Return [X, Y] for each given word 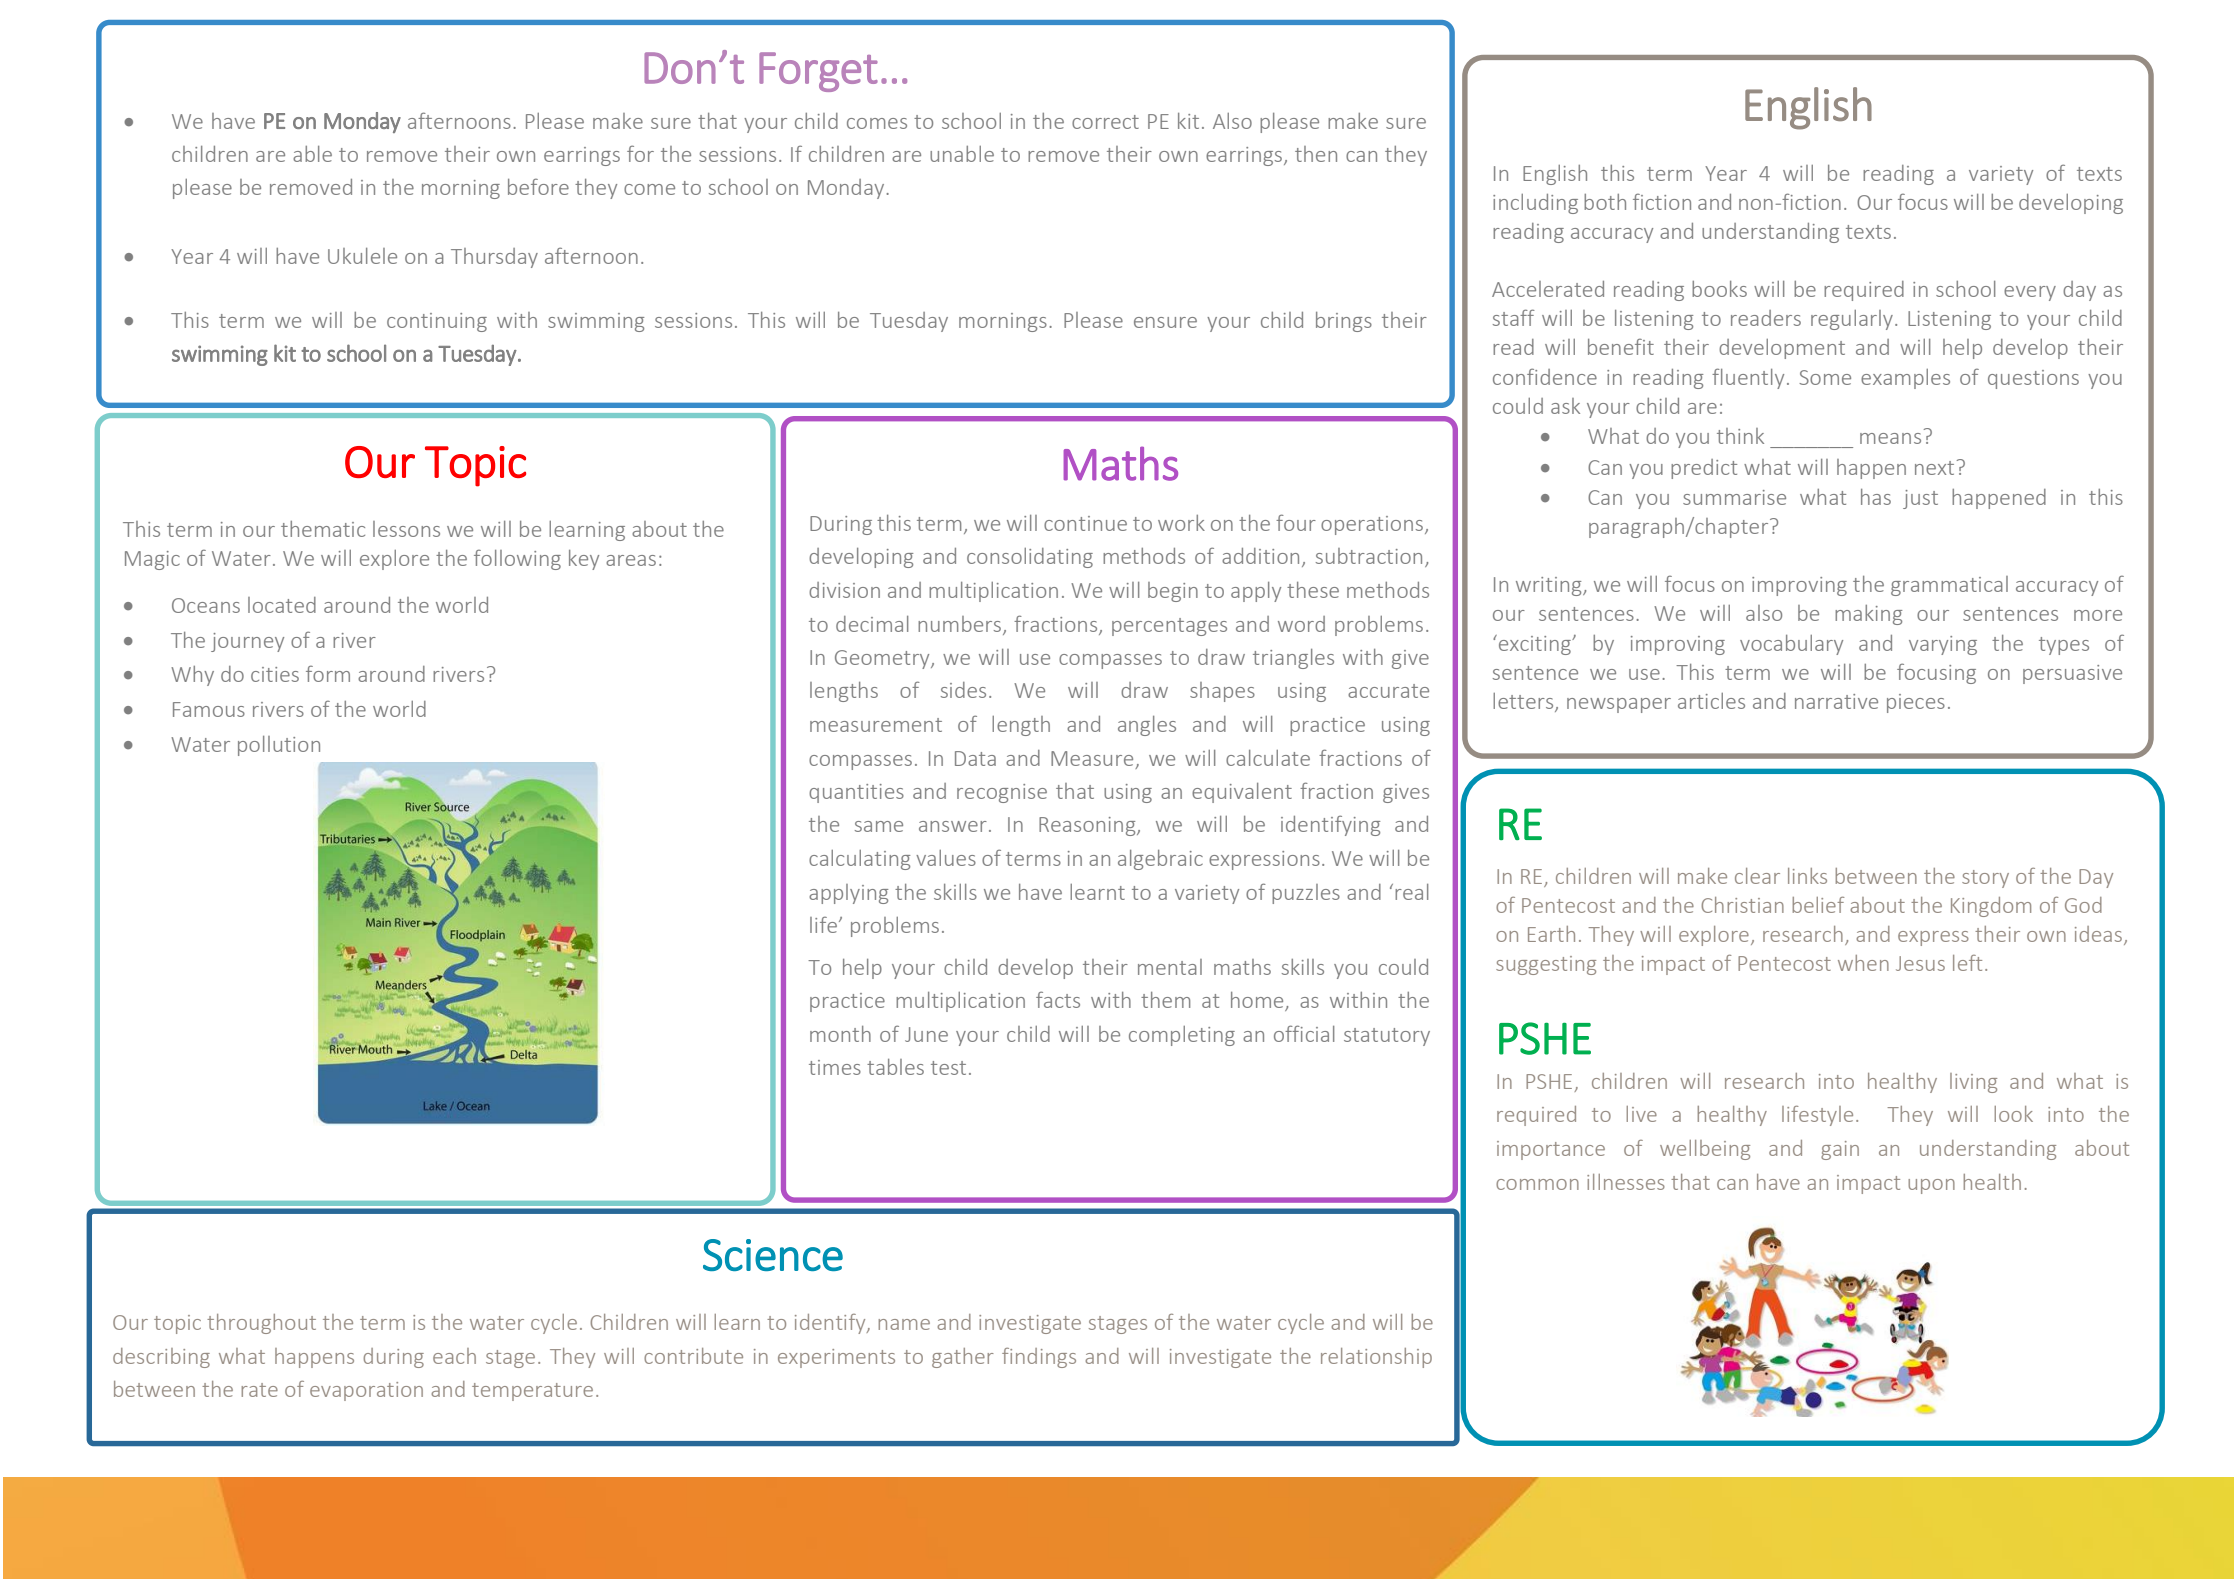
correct [1105, 122]
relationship [1376, 1358]
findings [1039, 1358]
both [1605, 202]
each [454, 1356]
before [538, 186]
